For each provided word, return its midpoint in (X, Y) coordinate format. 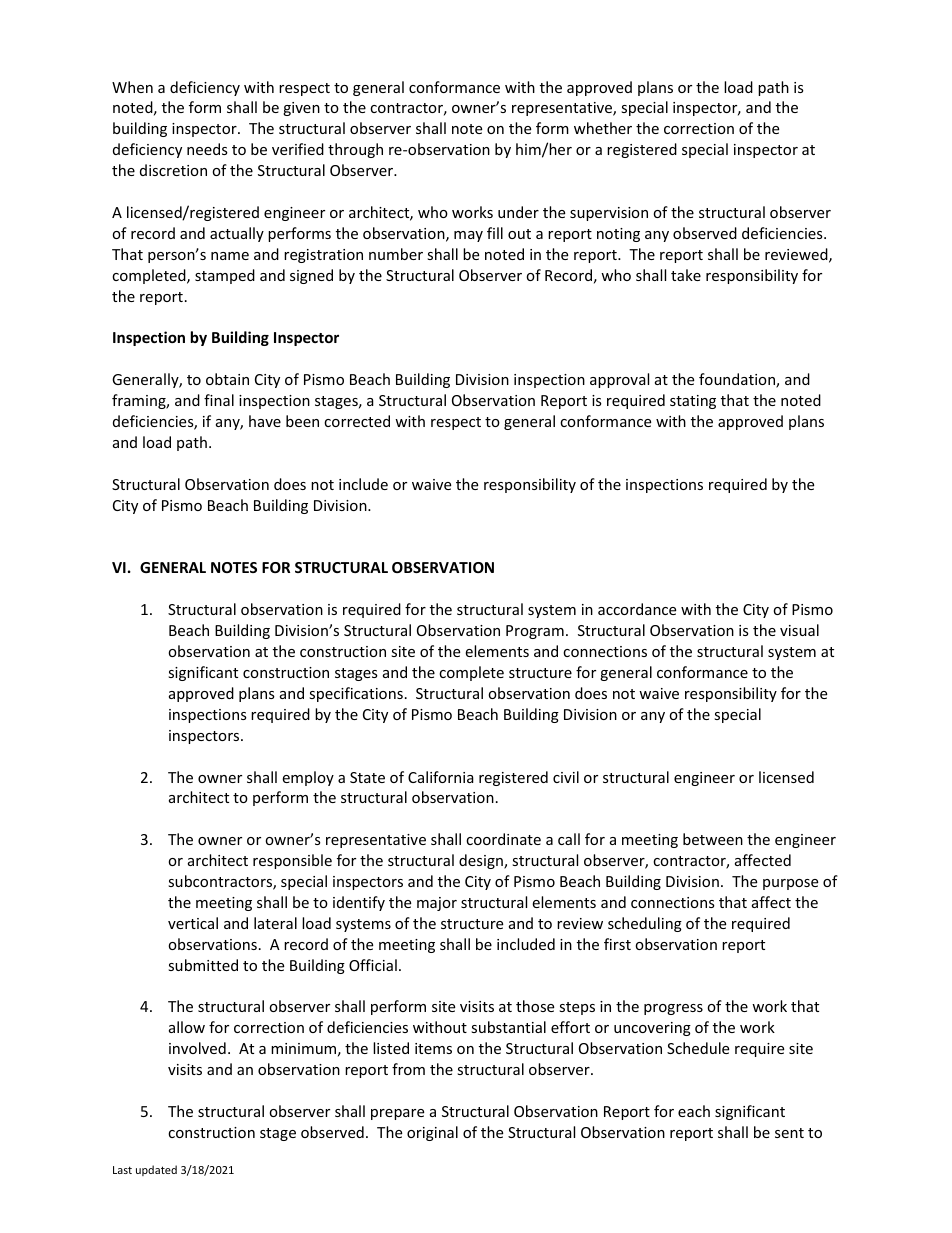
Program (535, 632)
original (432, 1133)
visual (799, 630)
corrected (357, 421)
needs (207, 149)
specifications (356, 694)
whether (603, 128)
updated (156, 1170)
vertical (193, 923)
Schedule (698, 1048)
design (482, 861)
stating (693, 402)
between (713, 839)
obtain (227, 379)
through (355, 150)
